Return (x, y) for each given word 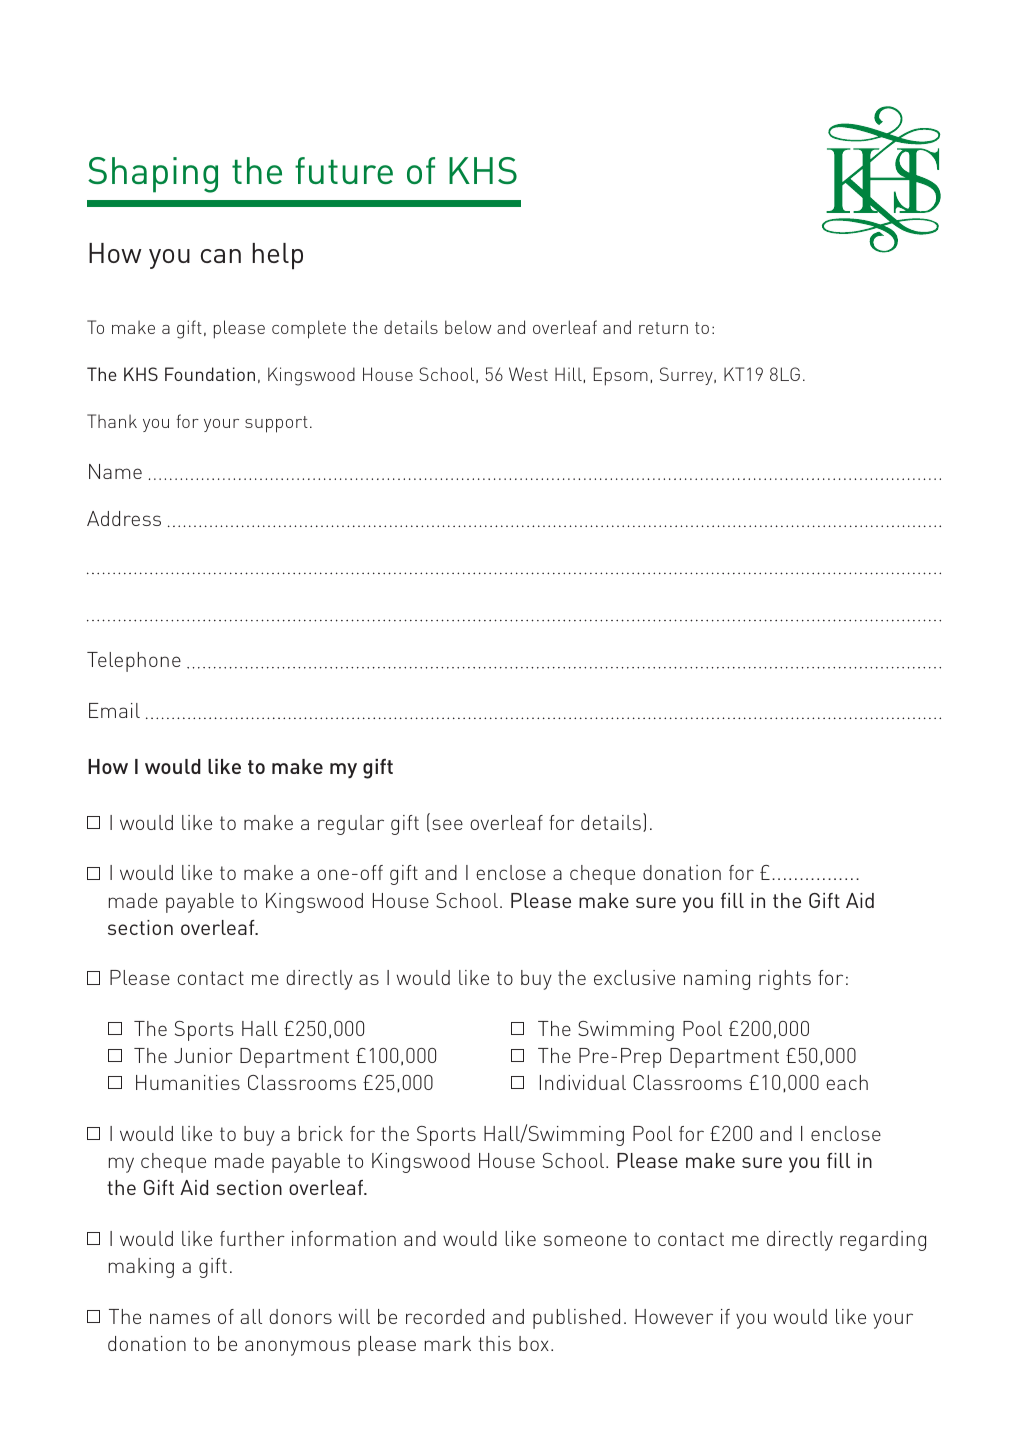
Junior (203, 1055)
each (847, 1082)
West (528, 374)
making (141, 1268)
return (663, 328)
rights (785, 980)
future (344, 170)
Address (124, 518)
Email (114, 710)
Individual (583, 1082)
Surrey (687, 376)
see (447, 824)
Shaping (153, 175)
